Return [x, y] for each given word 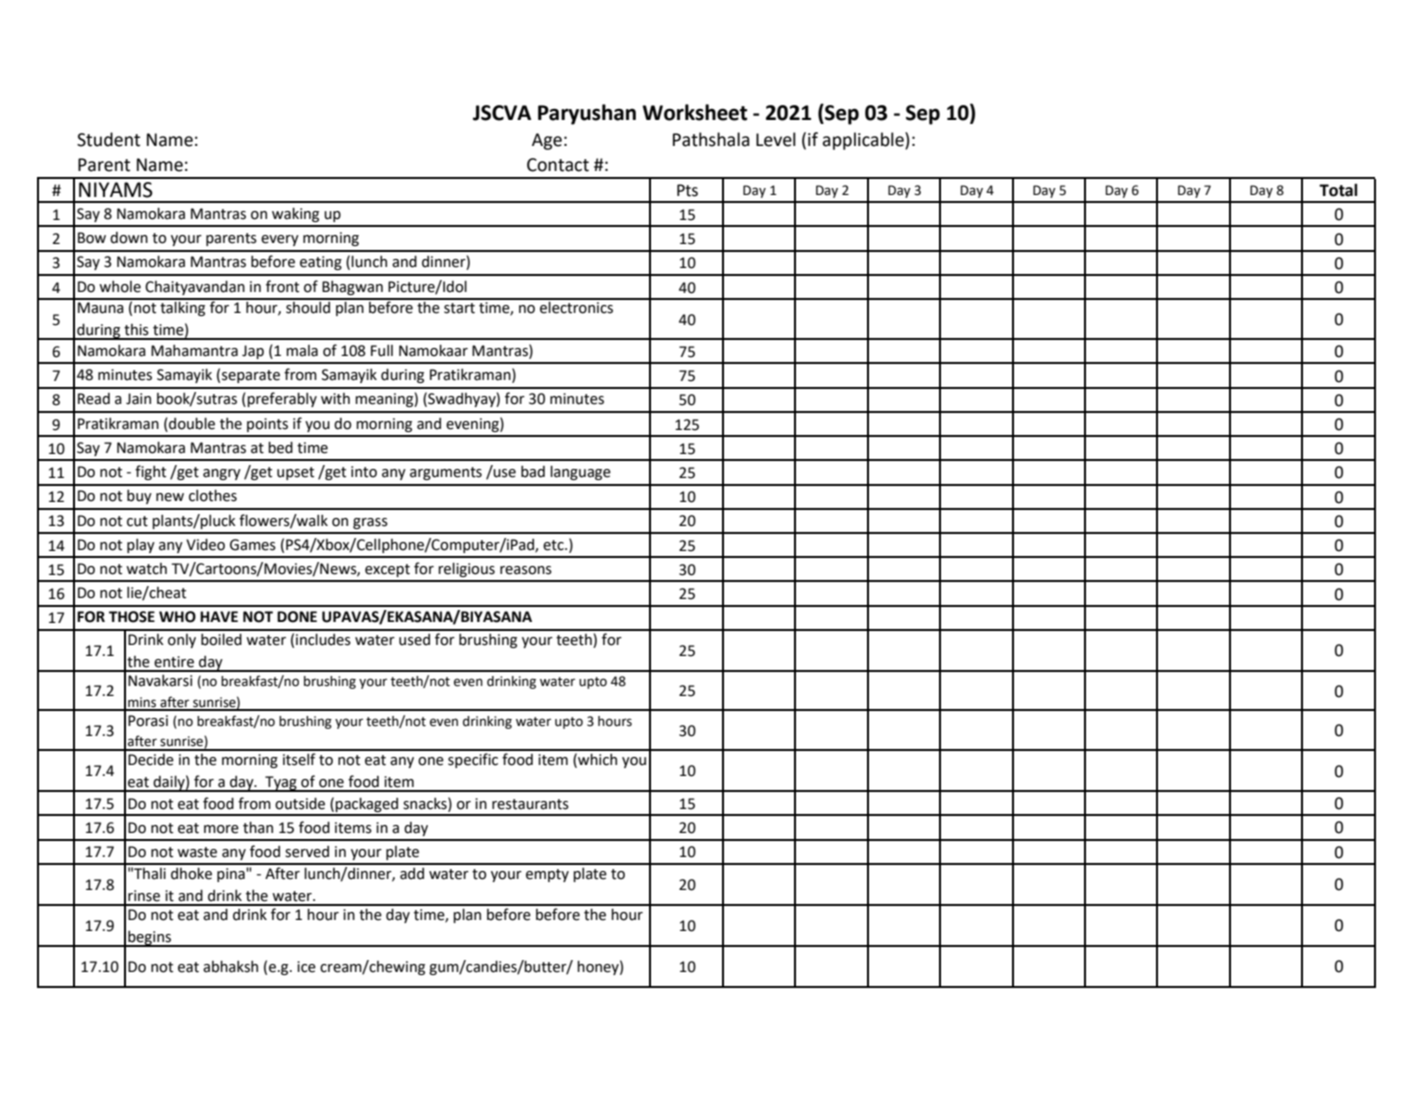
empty [547, 875]
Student [108, 139]
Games [253, 545]
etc [554, 545]
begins [150, 938]
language [580, 472]
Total [1338, 190]
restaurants [530, 804]
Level [776, 139]
